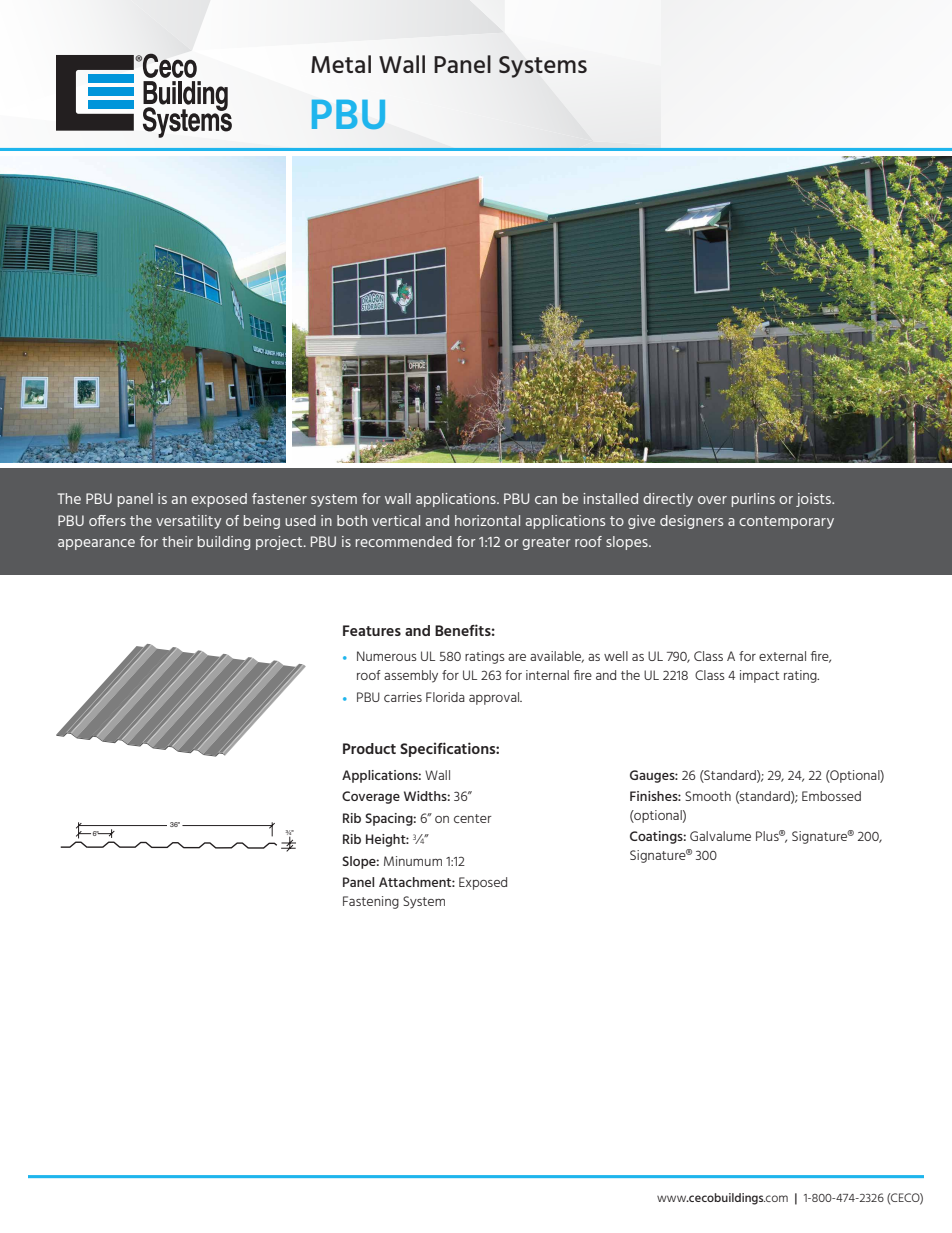  What do you see at coordinates (341, 64) in the screenshot?
I see `Metal` at bounding box center [341, 64].
